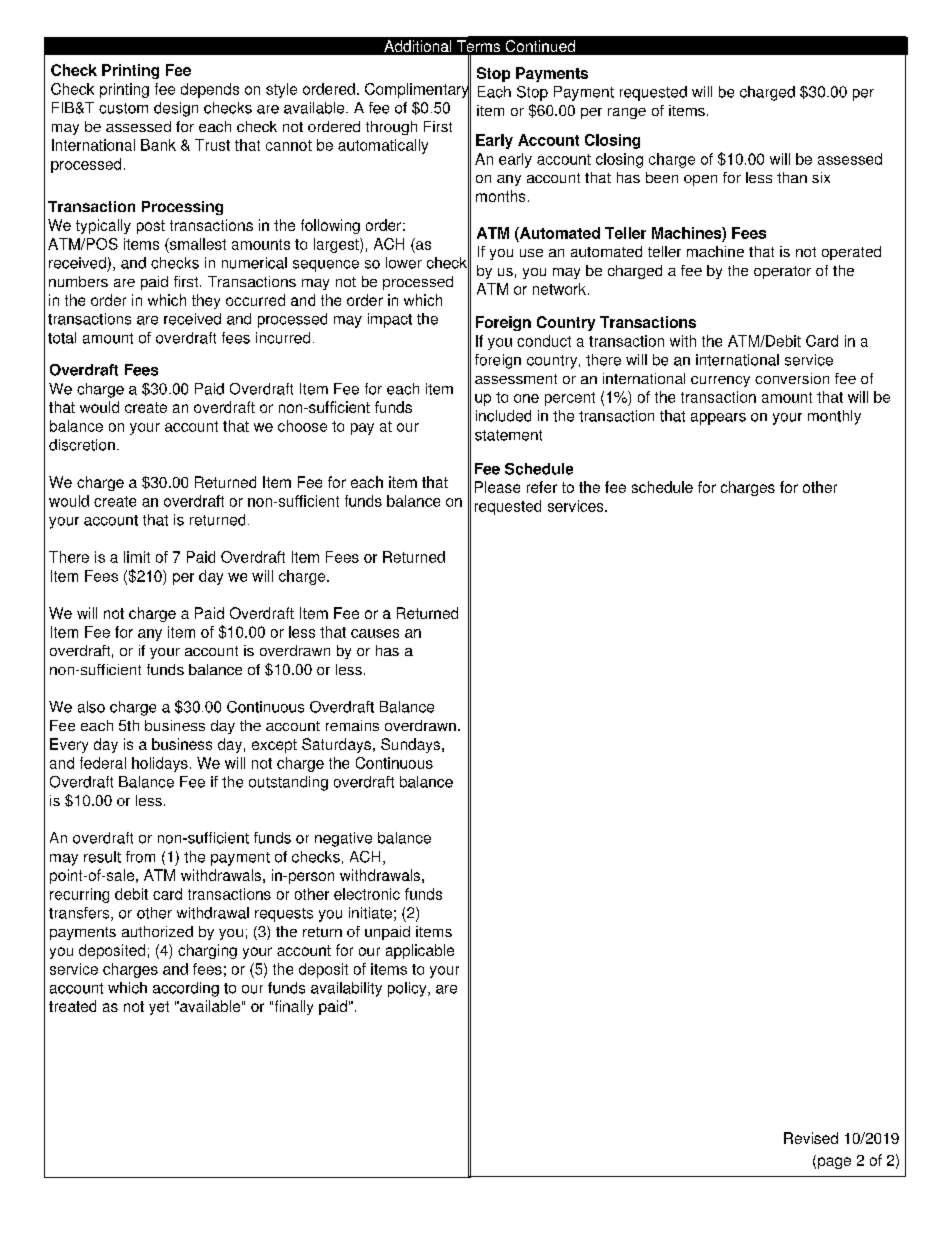 Image resolution: width=952 pixels, height=1233 pixels. I want to click on assessment, so click(516, 379).
